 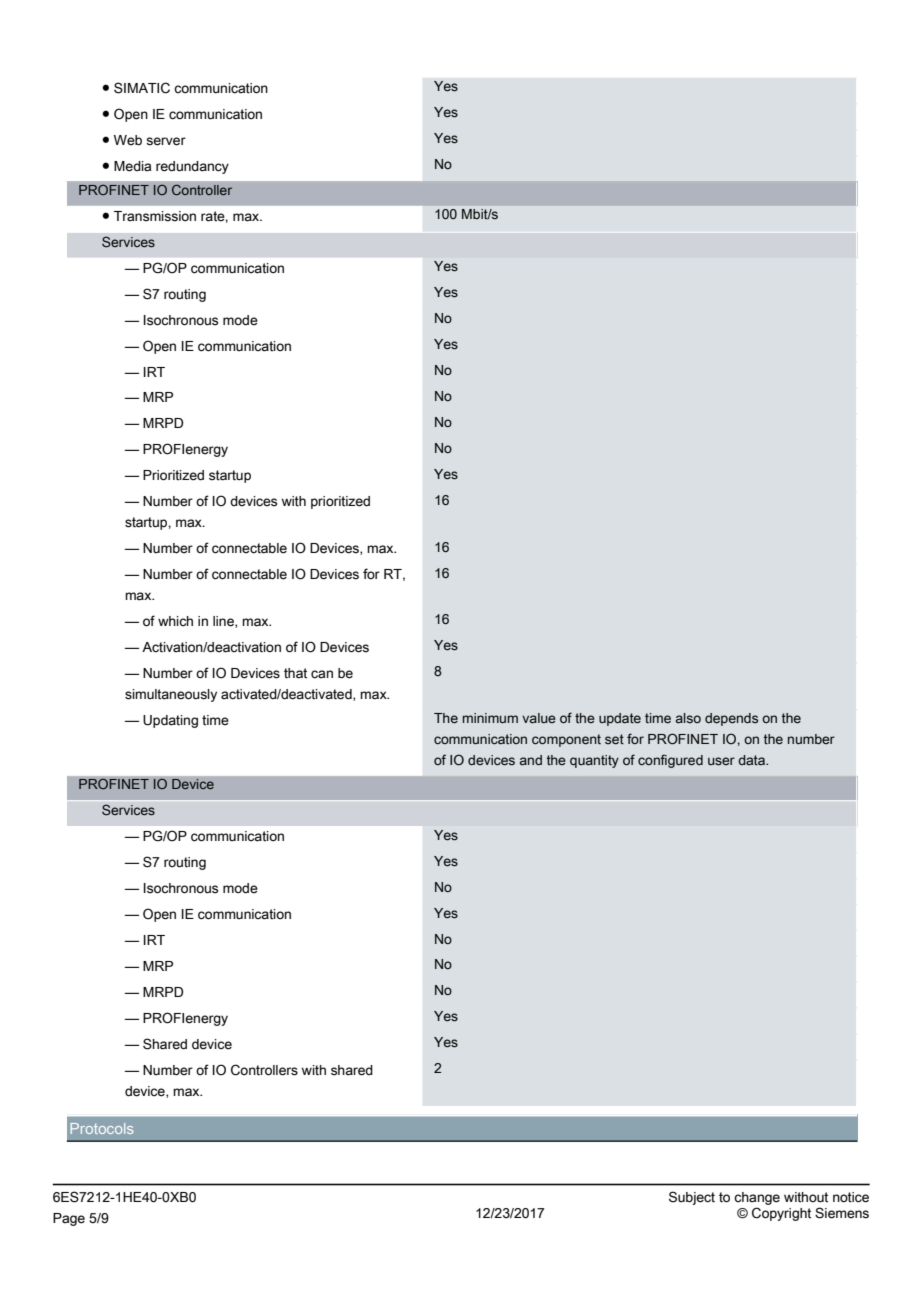 I want to click on Updating, so click(x=170, y=721).
